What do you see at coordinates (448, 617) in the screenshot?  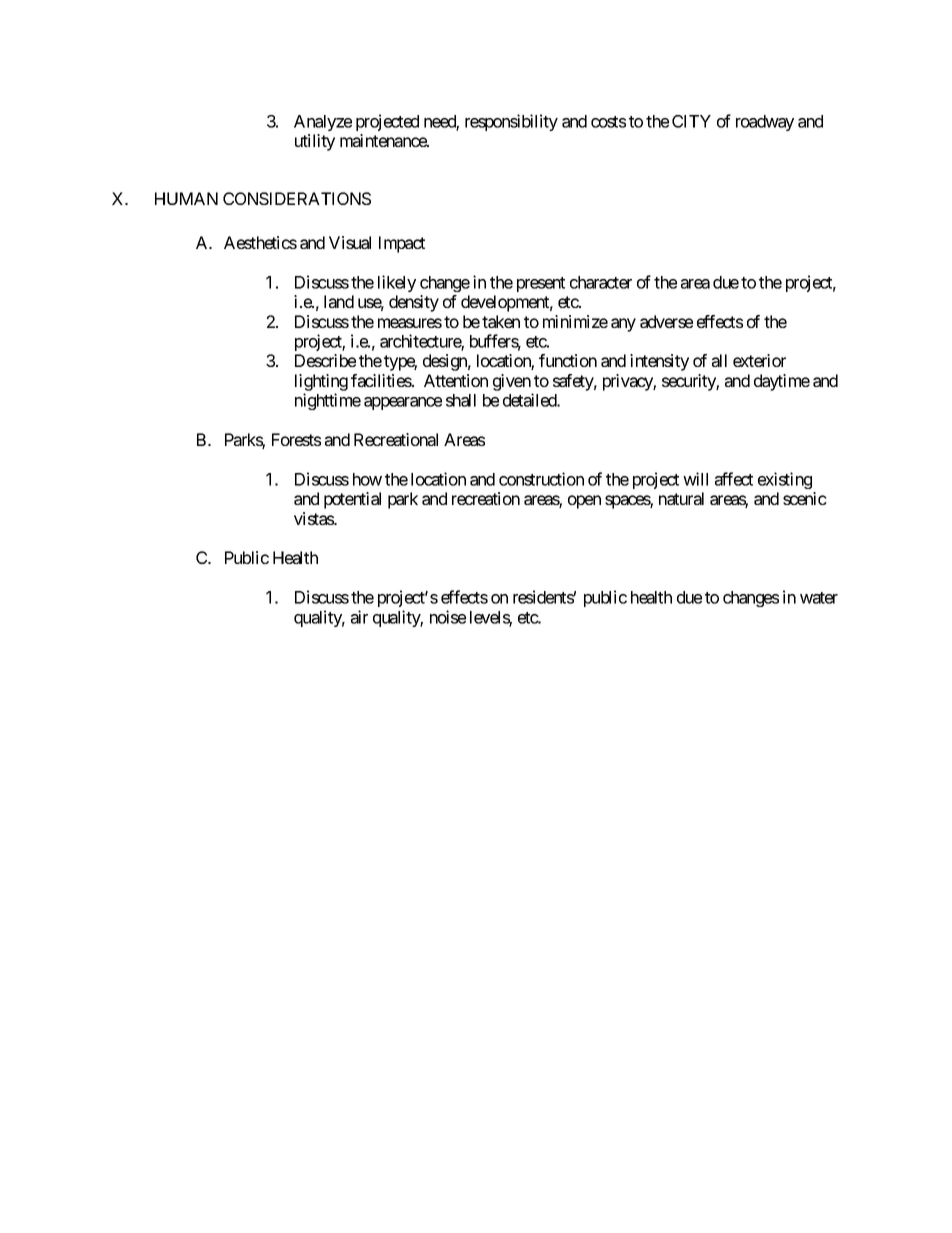 I see `noise` at bounding box center [448, 617].
